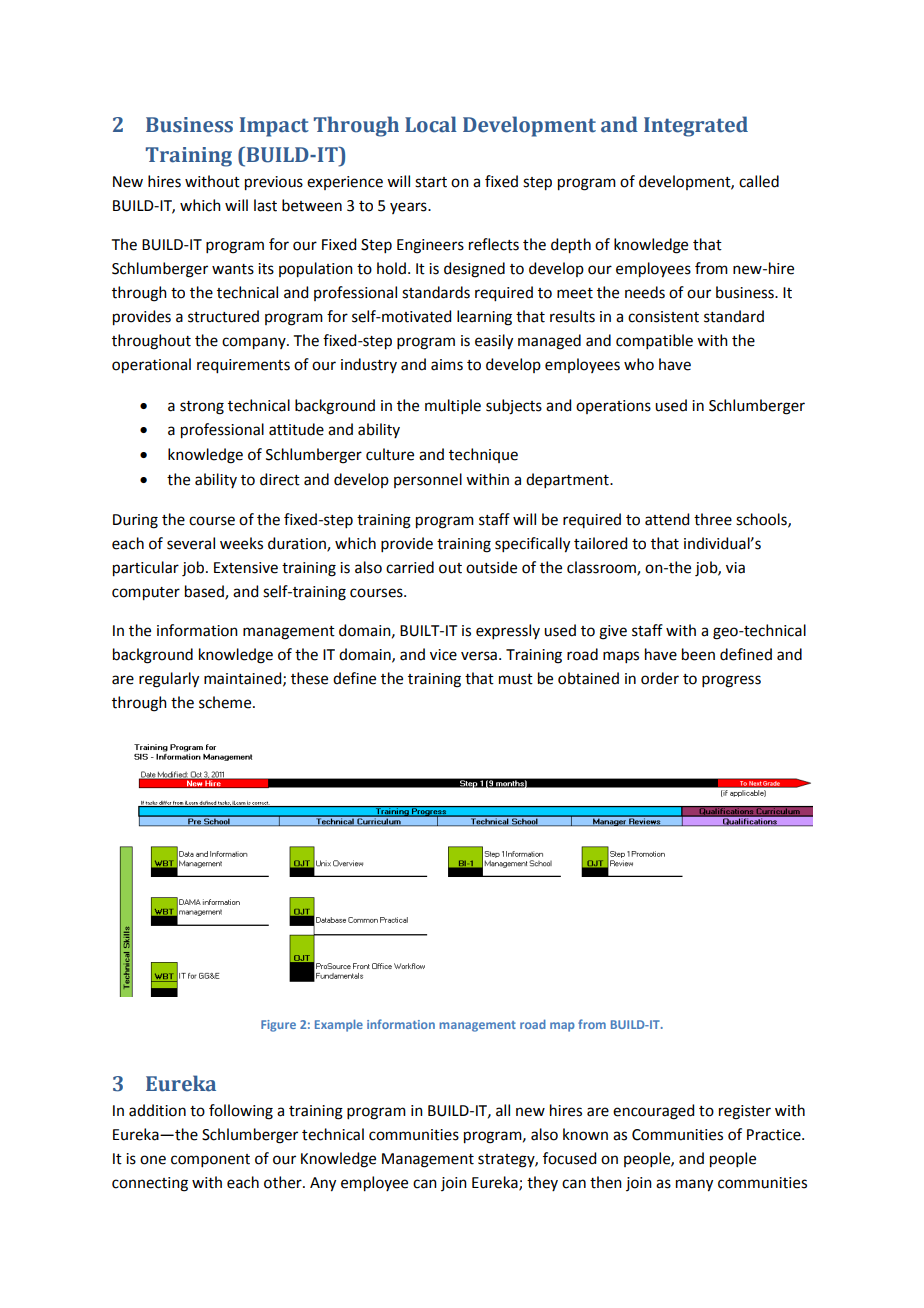 This document has height=1308, width=924. Describe the element at coordinates (542, 1183) in the document. I see `they` at that location.
